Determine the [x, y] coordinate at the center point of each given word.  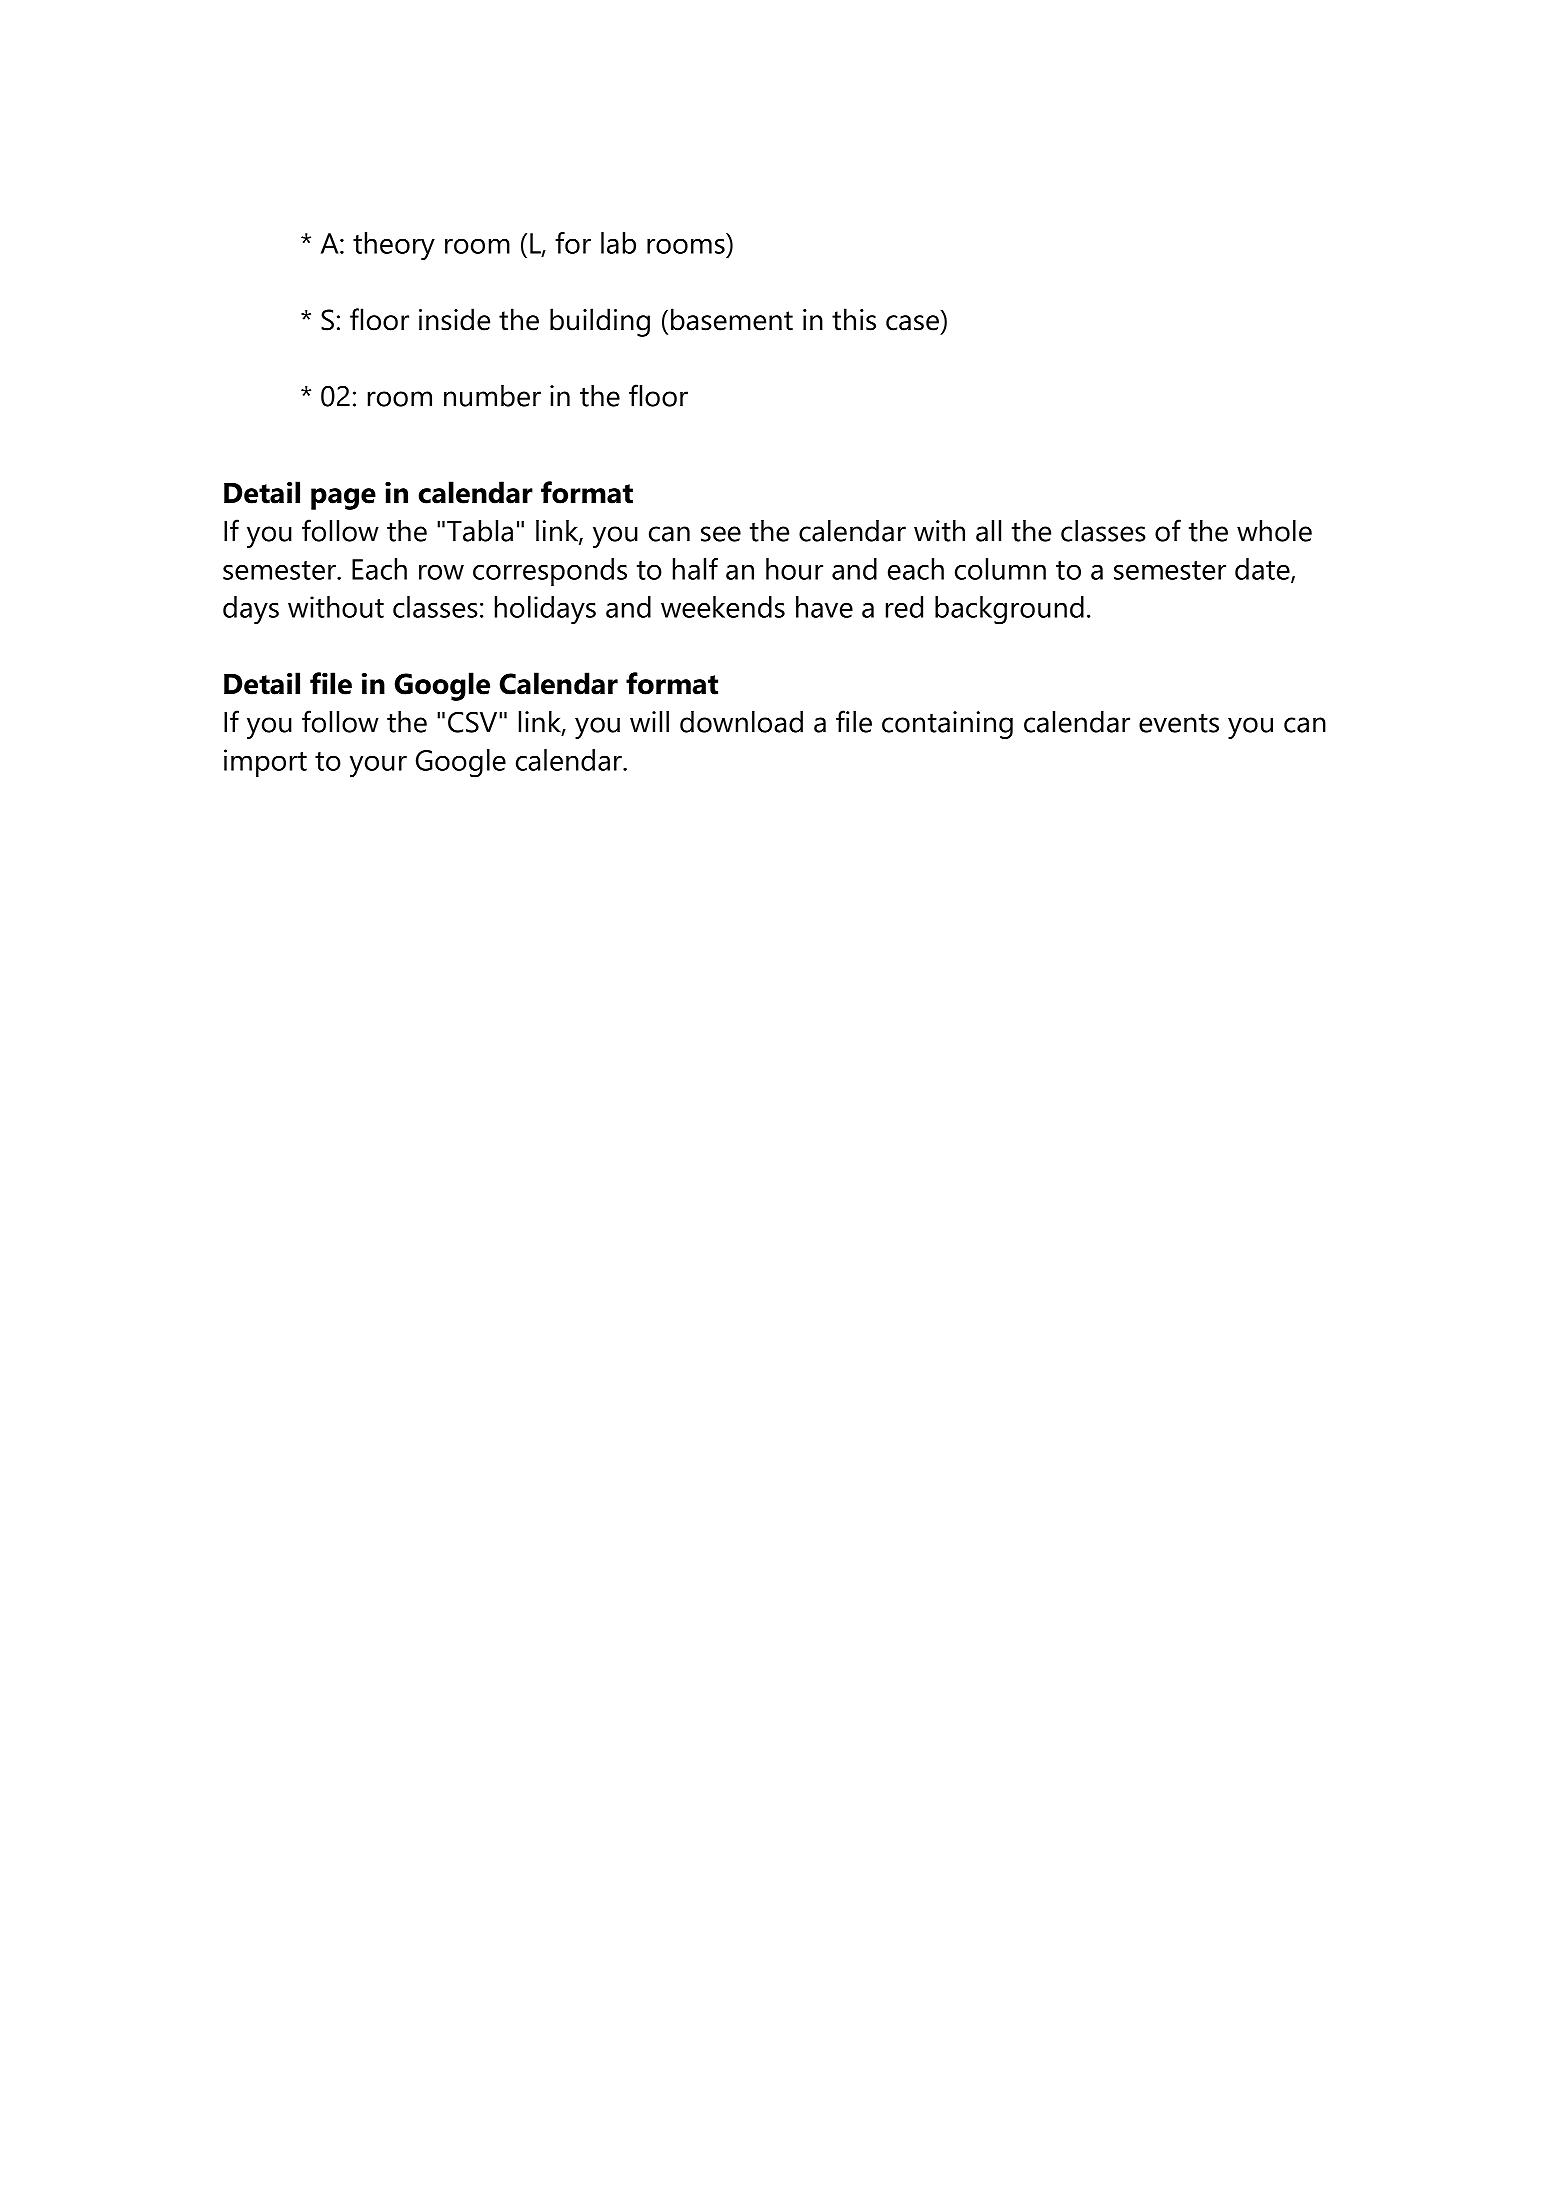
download [741, 722]
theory [394, 246]
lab [618, 243]
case [912, 323]
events [1179, 723]
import [265, 763]
